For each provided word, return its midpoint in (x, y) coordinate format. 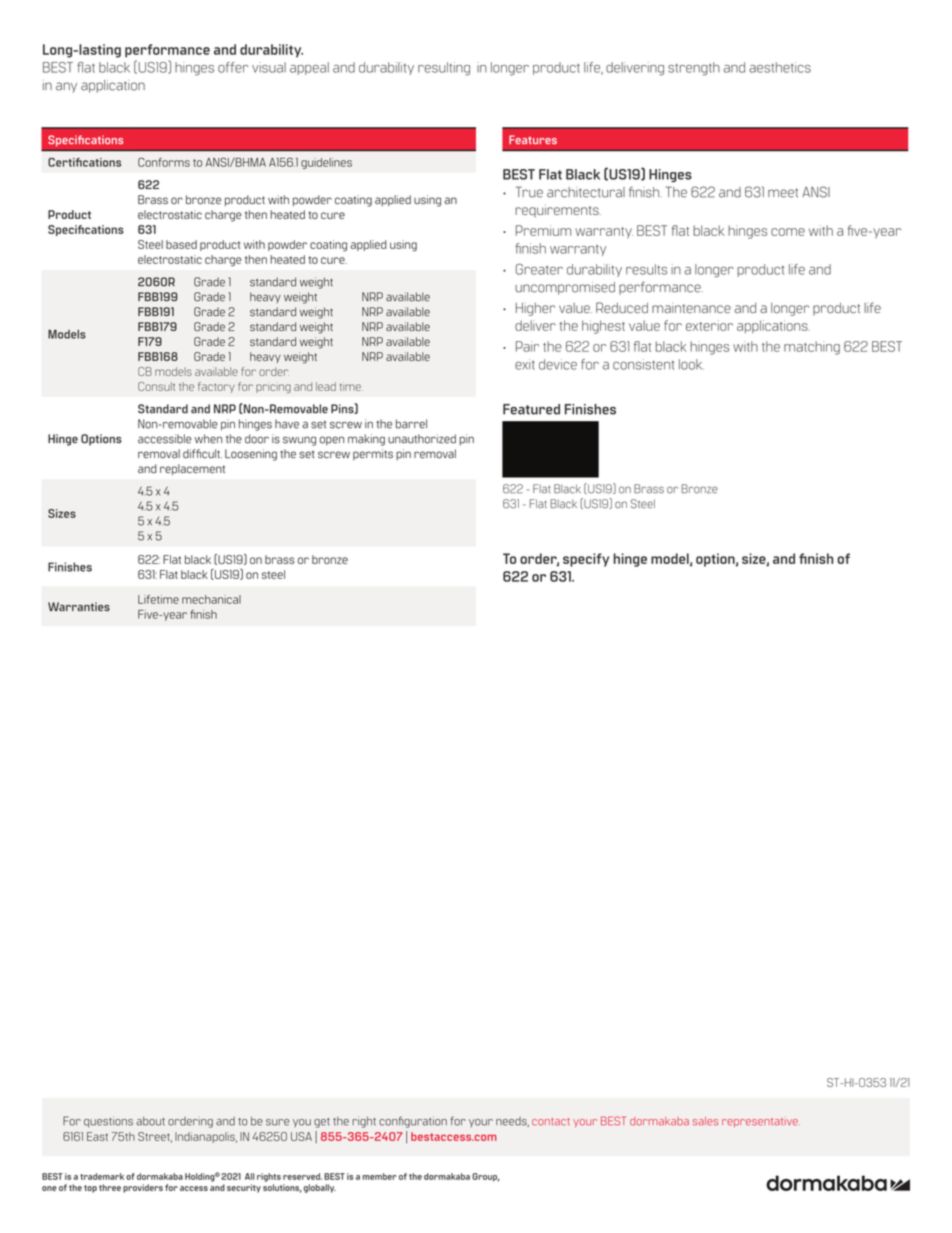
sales (706, 1121)
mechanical (211, 599)
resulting (444, 69)
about (150, 1121)
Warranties (79, 606)
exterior (709, 325)
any (66, 87)
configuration (413, 1122)
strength (694, 69)
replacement (192, 469)
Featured (531, 409)
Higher (535, 309)
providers (143, 1188)
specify (586, 560)
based (181, 244)
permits (373, 454)
